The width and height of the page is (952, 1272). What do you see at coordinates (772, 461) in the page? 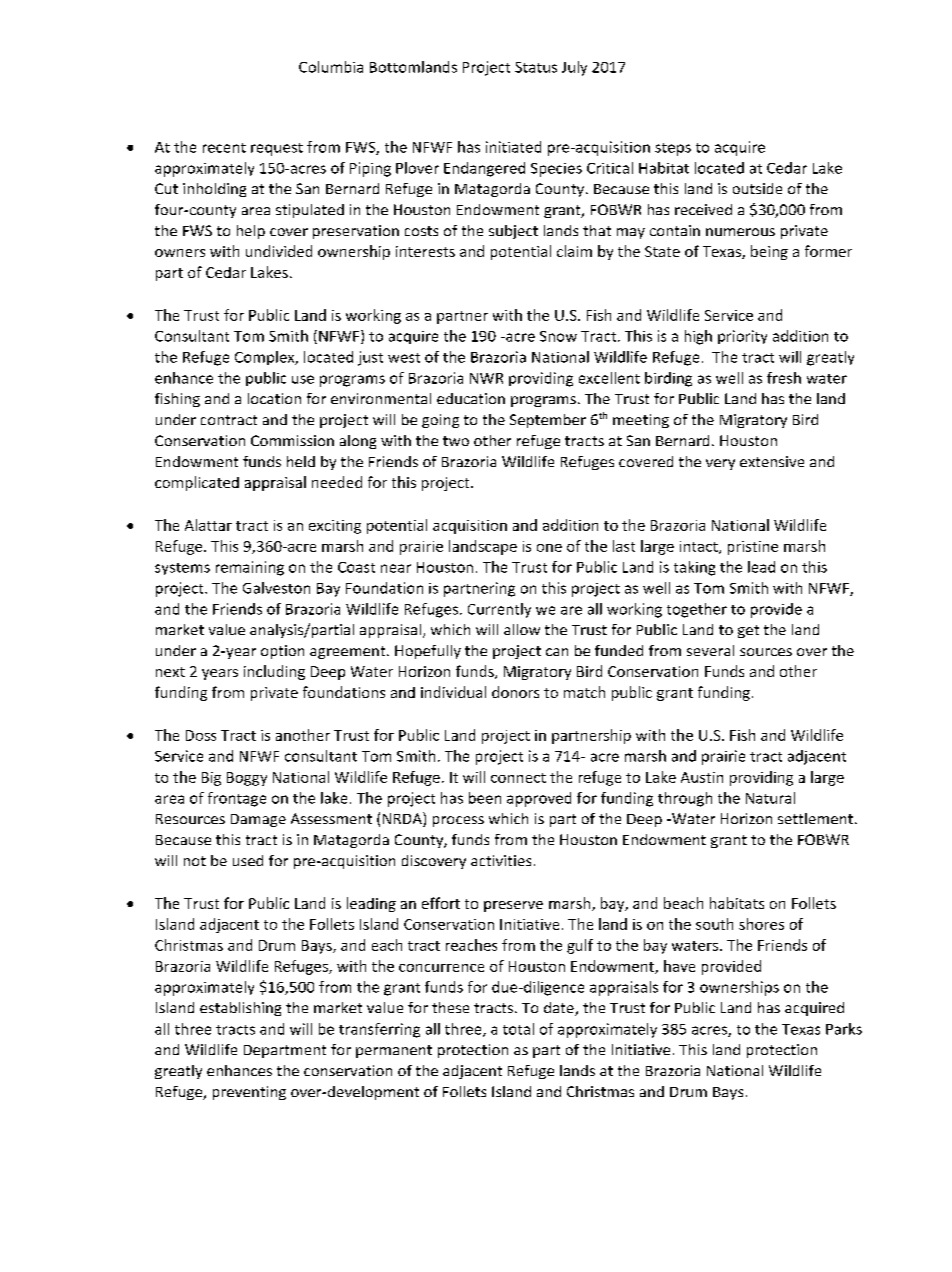
I see `extensive` at bounding box center [772, 461].
